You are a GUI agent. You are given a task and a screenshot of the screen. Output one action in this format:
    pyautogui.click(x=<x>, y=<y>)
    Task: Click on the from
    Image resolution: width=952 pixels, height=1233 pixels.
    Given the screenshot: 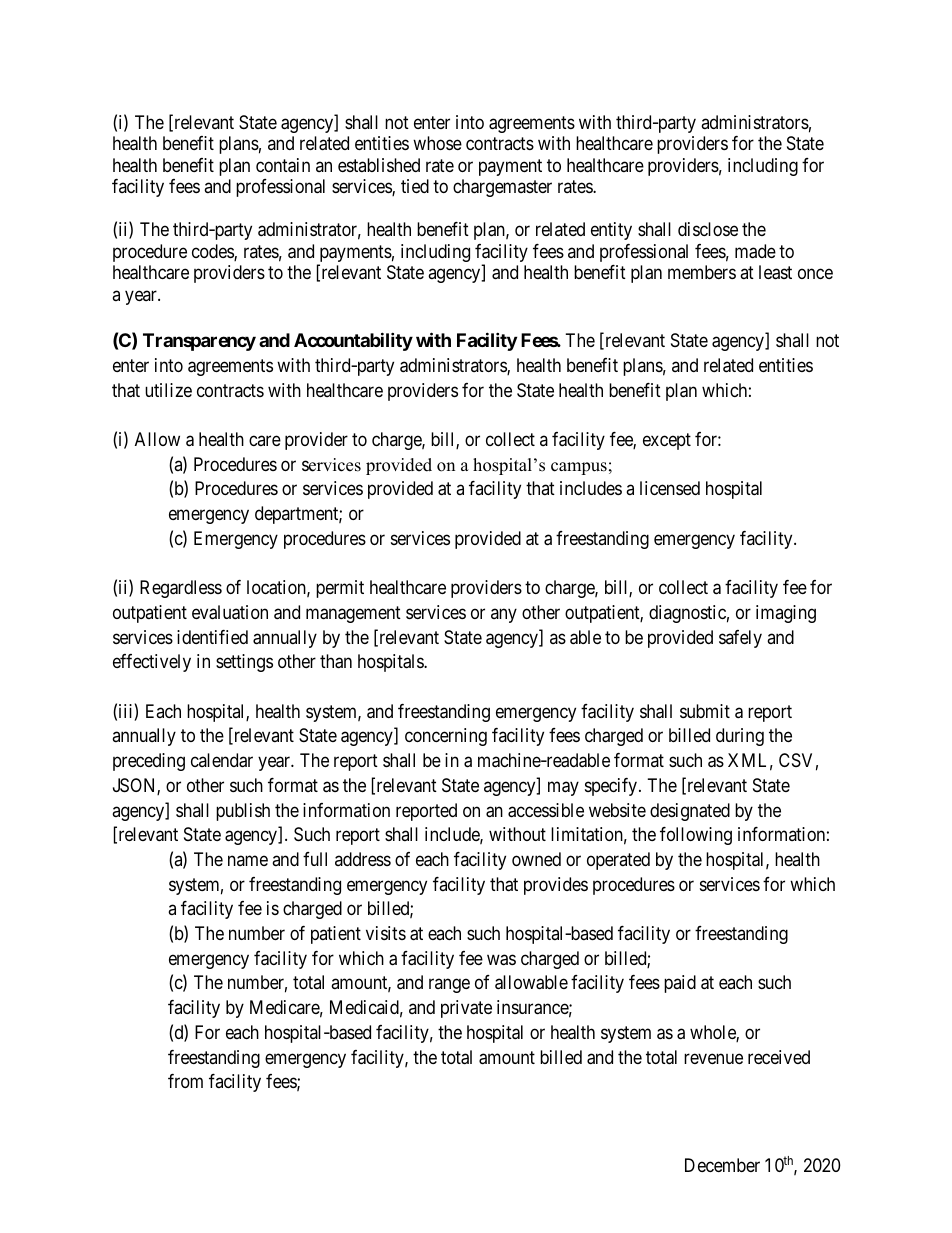 What is the action you would take?
    pyautogui.click(x=185, y=1081)
